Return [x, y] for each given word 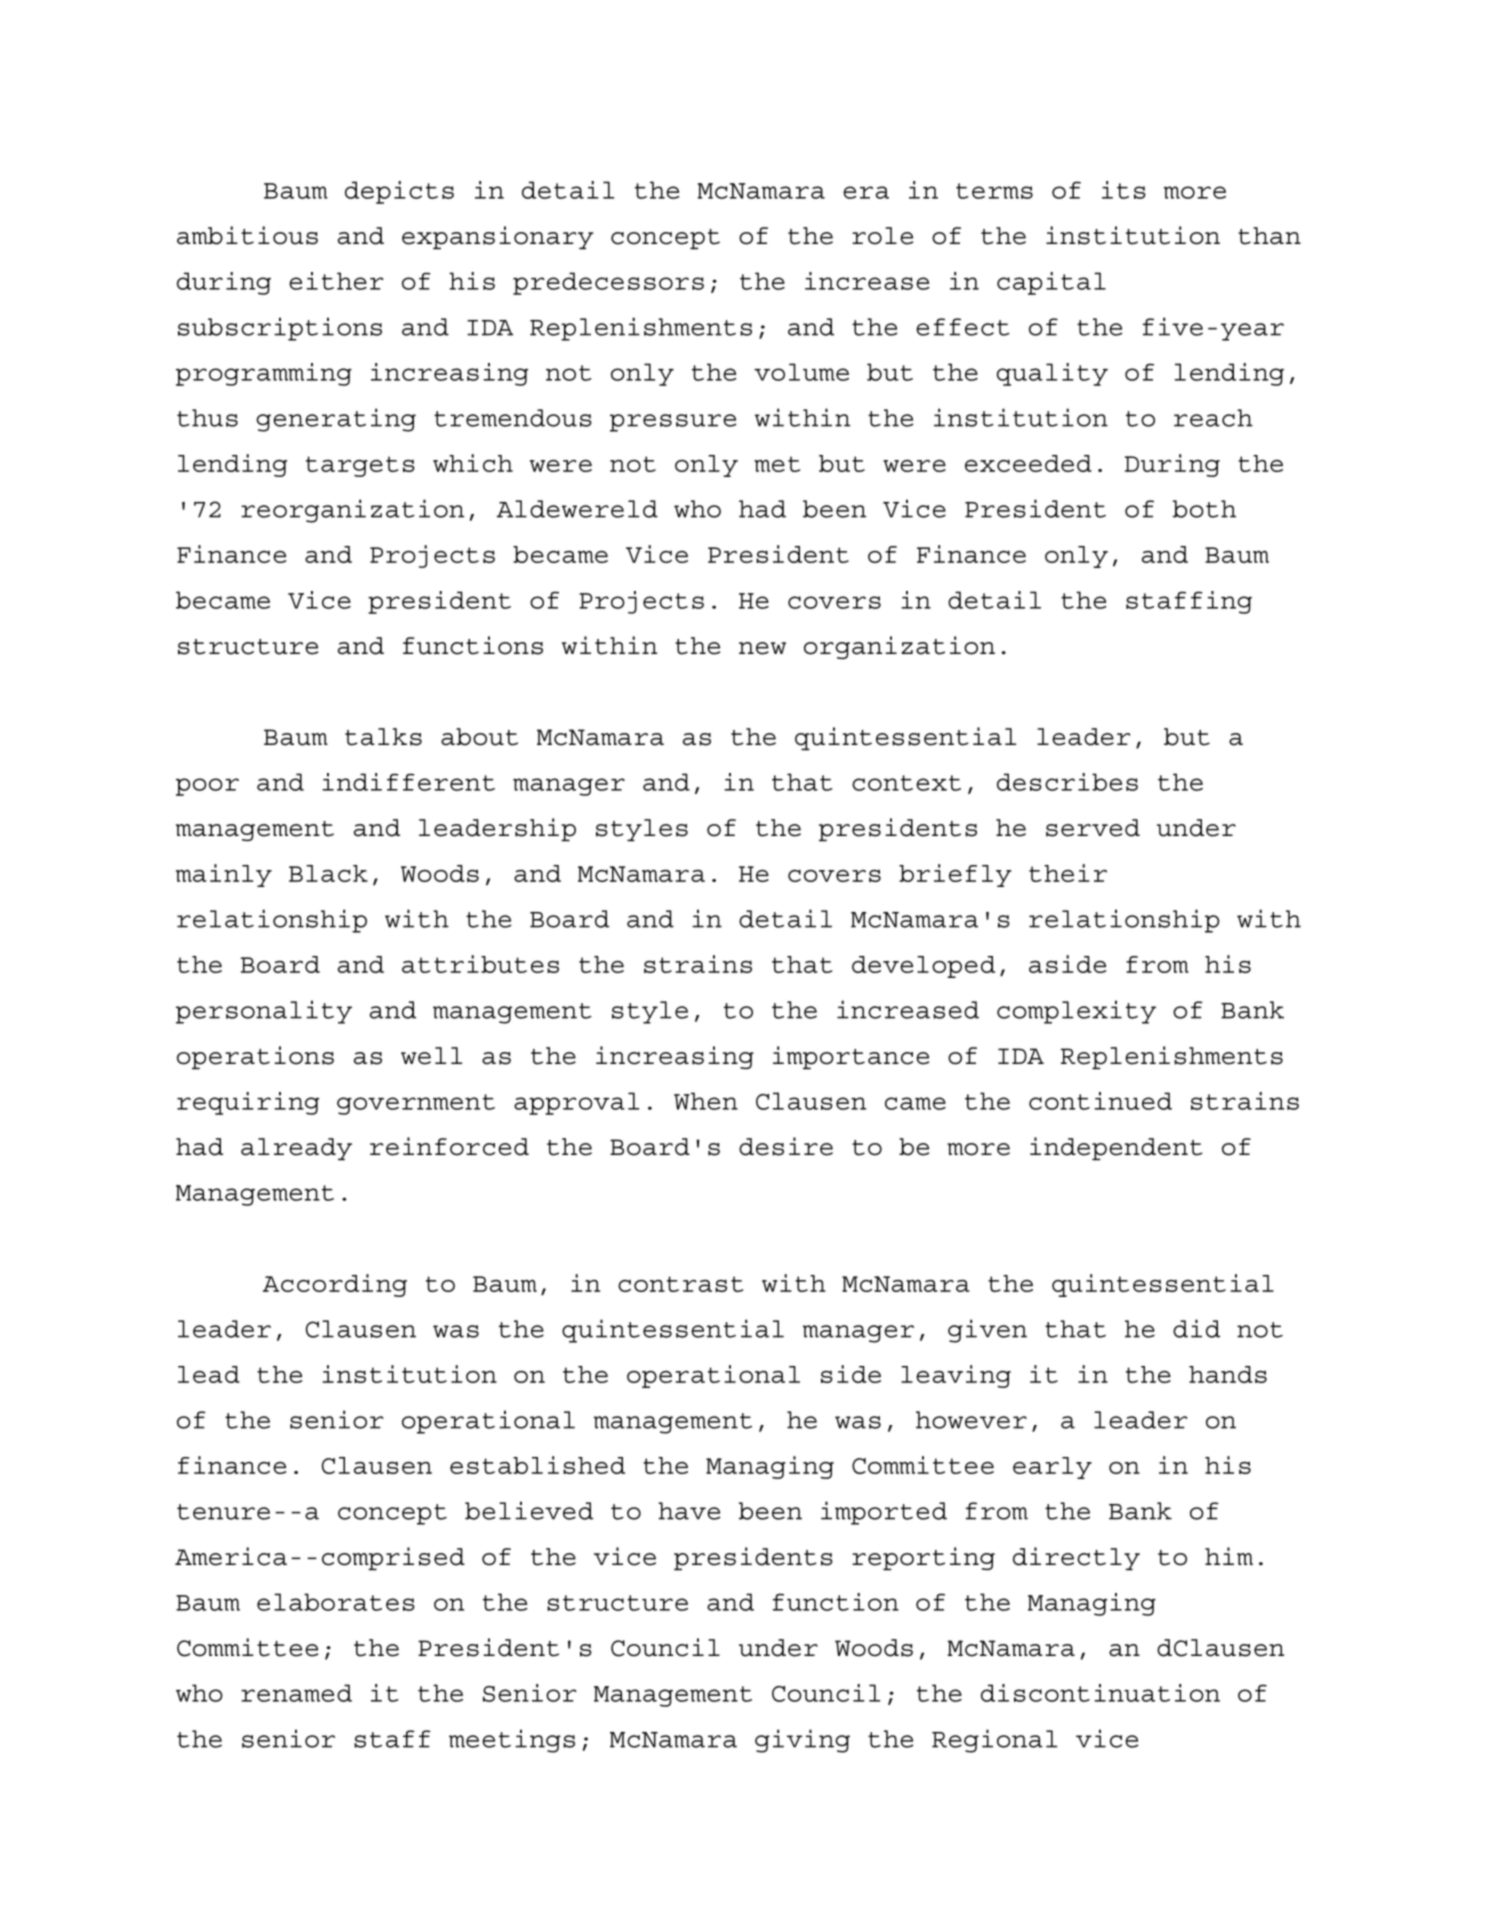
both [1204, 509]
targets [360, 466]
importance [851, 1057]
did [1196, 1328]
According [335, 1285]
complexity [1076, 1012]
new [762, 648]
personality [264, 1012]
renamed [296, 1693]
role [882, 236]
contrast [680, 1284]
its [1124, 190]
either [336, 281]
